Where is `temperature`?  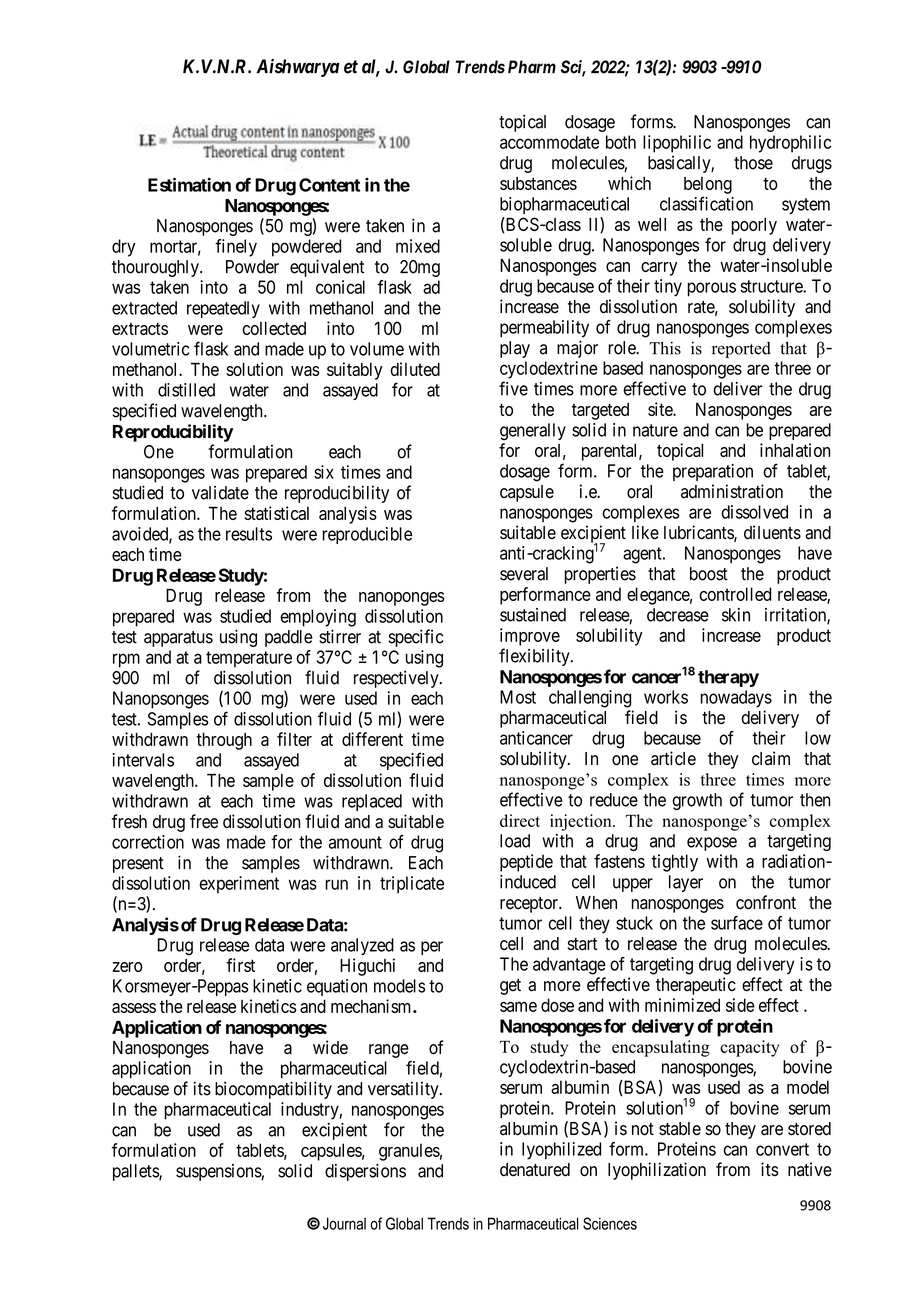
temperature is located at coordinates (249, 659).
